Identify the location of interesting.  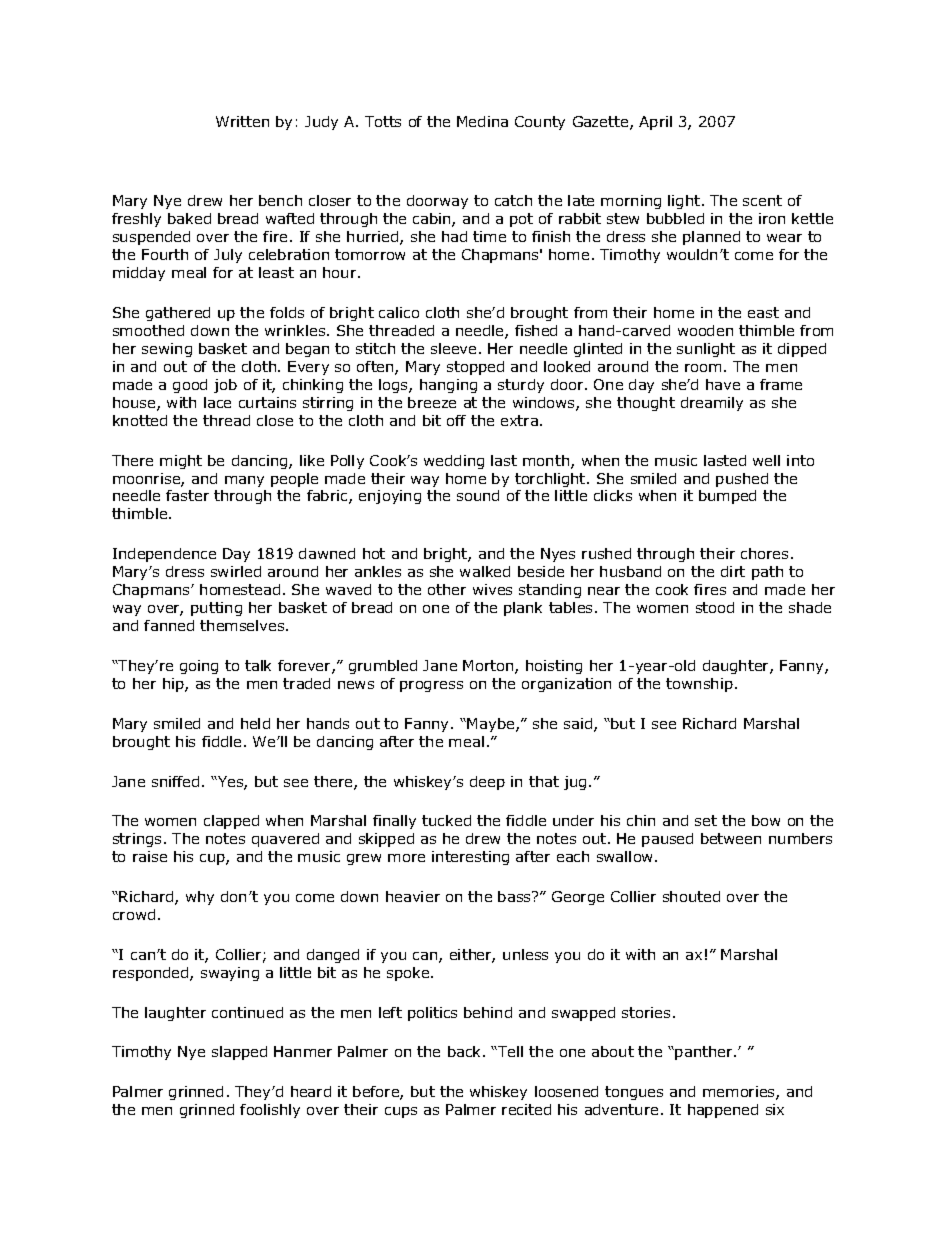
(470, 858).
